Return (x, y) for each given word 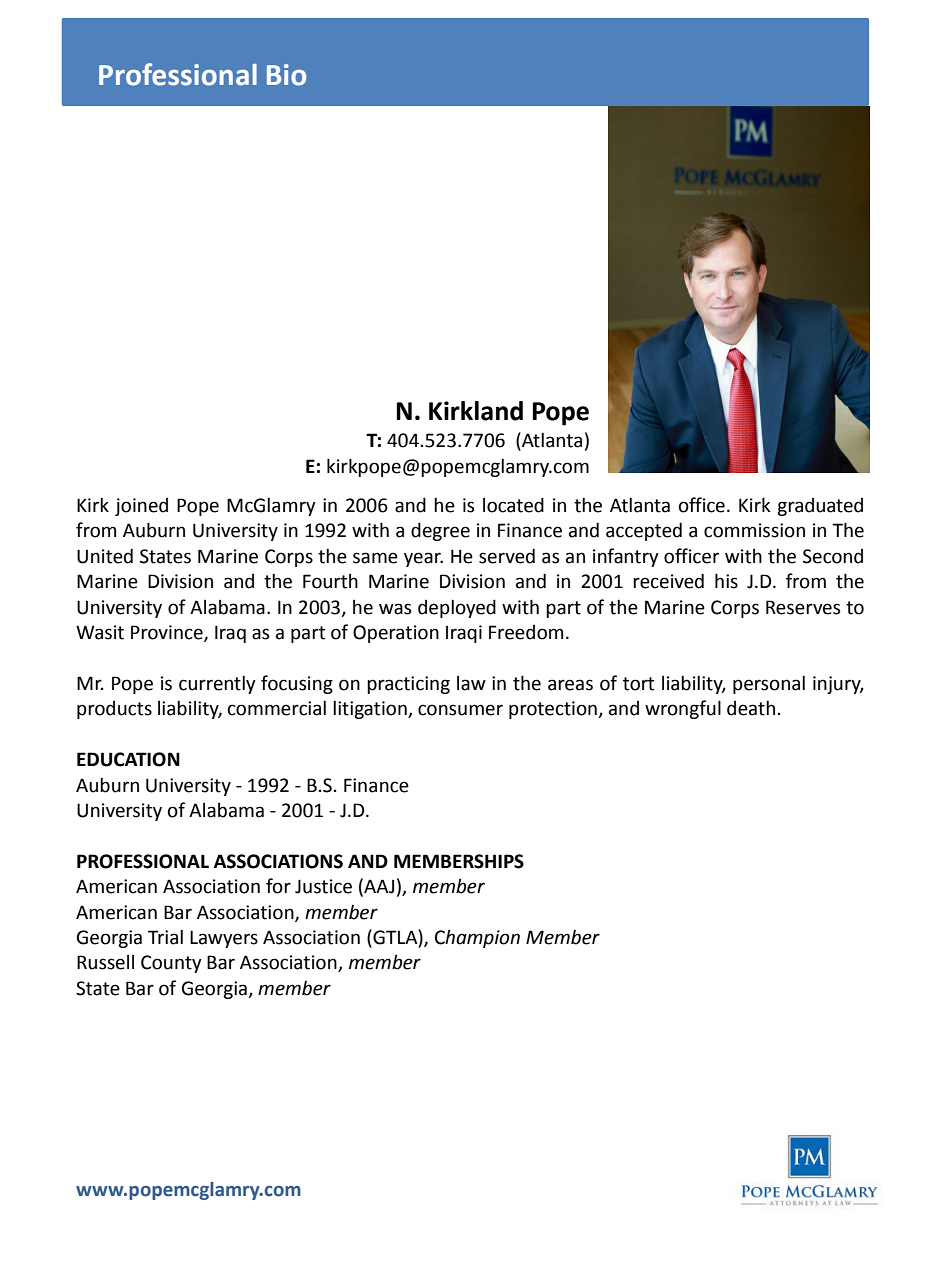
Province (168, 633)
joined (141, 507)
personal (769, 685)
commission (754, 530)
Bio (286, 75)
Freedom (526, 632)
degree (440, 531)
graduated (820, 507)
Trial (165, 937)
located (513, 505)
